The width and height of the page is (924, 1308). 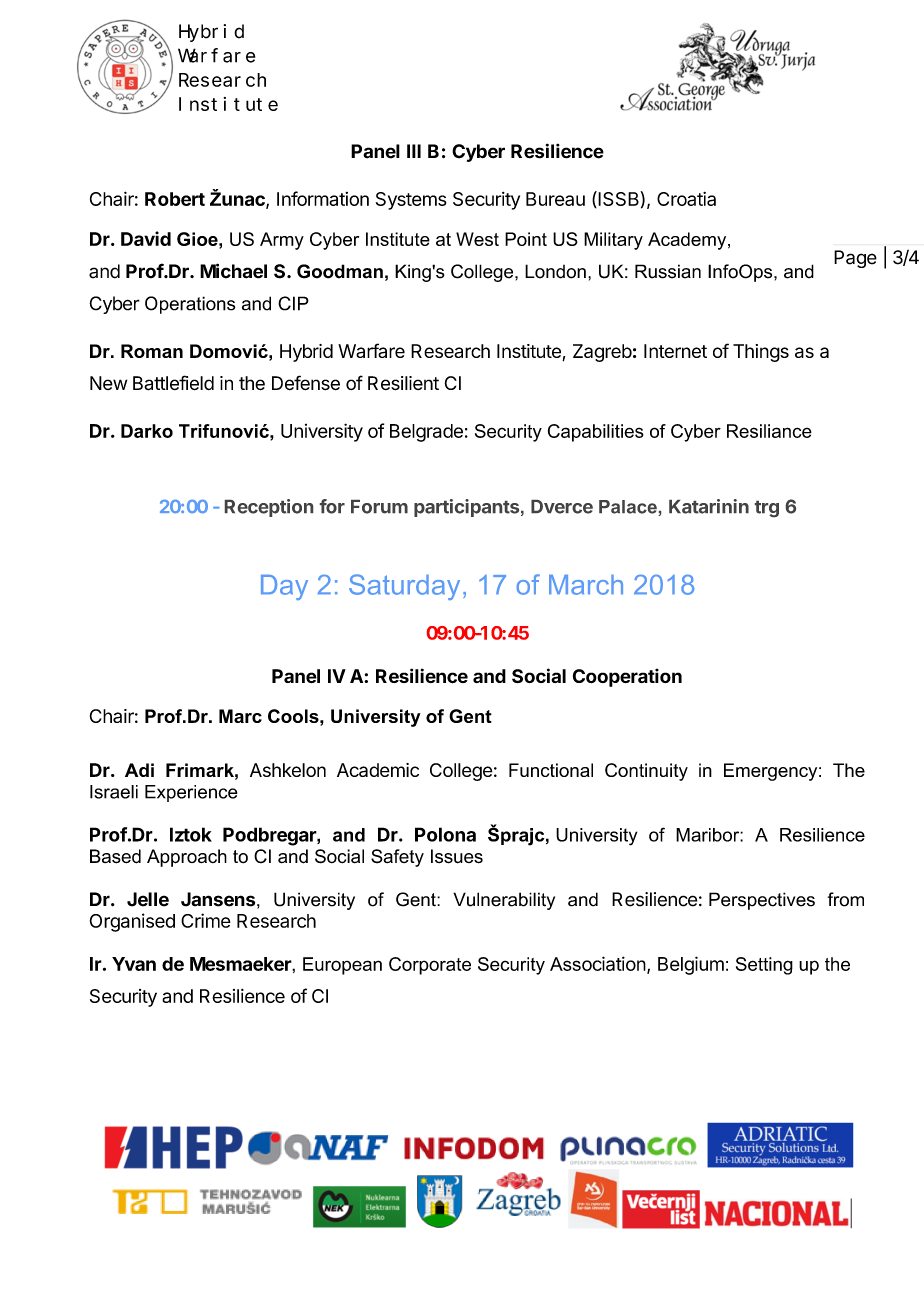 What do you see at coordinates (404, 587) in the page?
I see `Saturday` at bounding box center [404, 587].
